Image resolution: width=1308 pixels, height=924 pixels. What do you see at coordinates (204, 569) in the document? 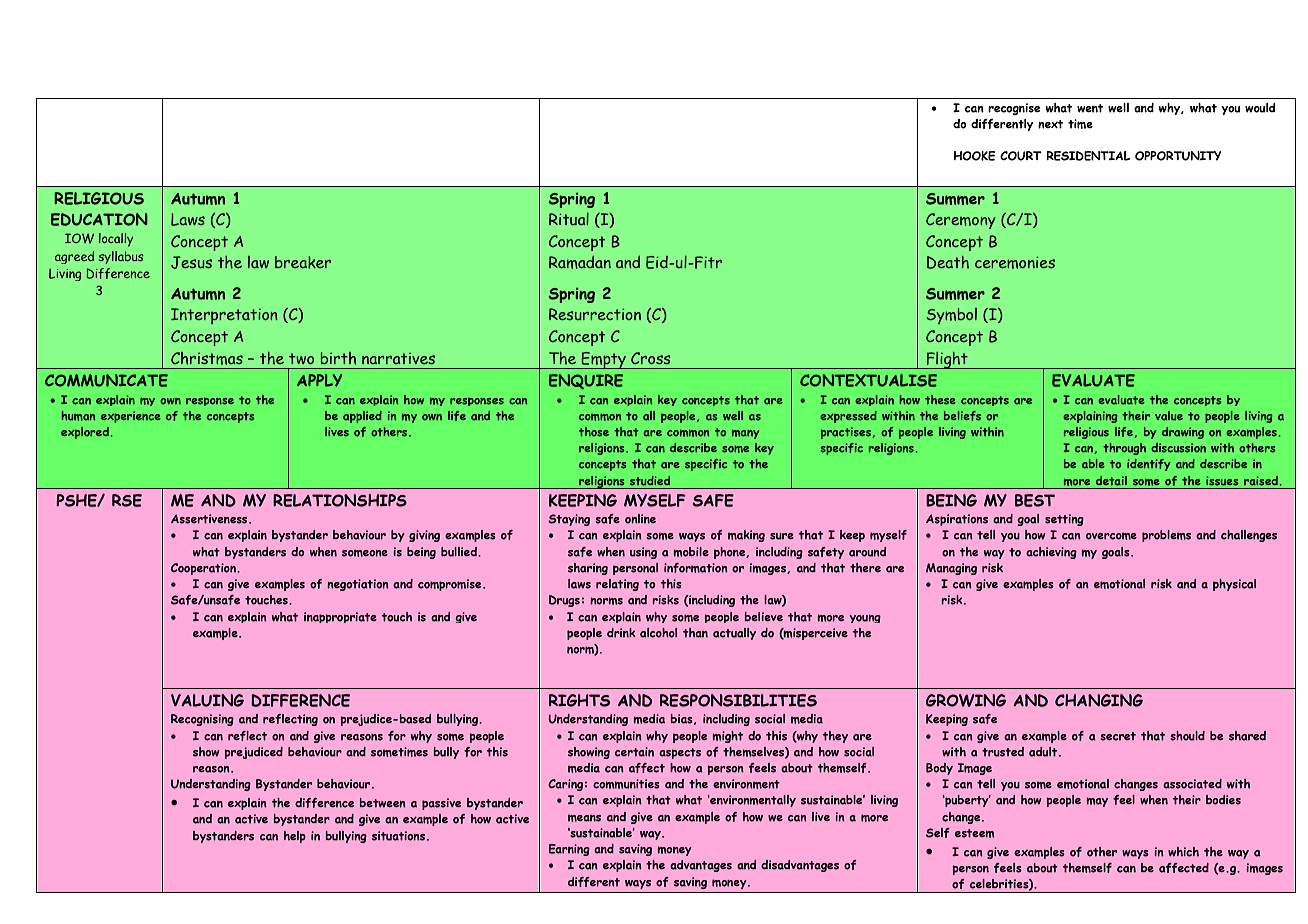
I see `Cooperation` at bounding box center [204, 569].
